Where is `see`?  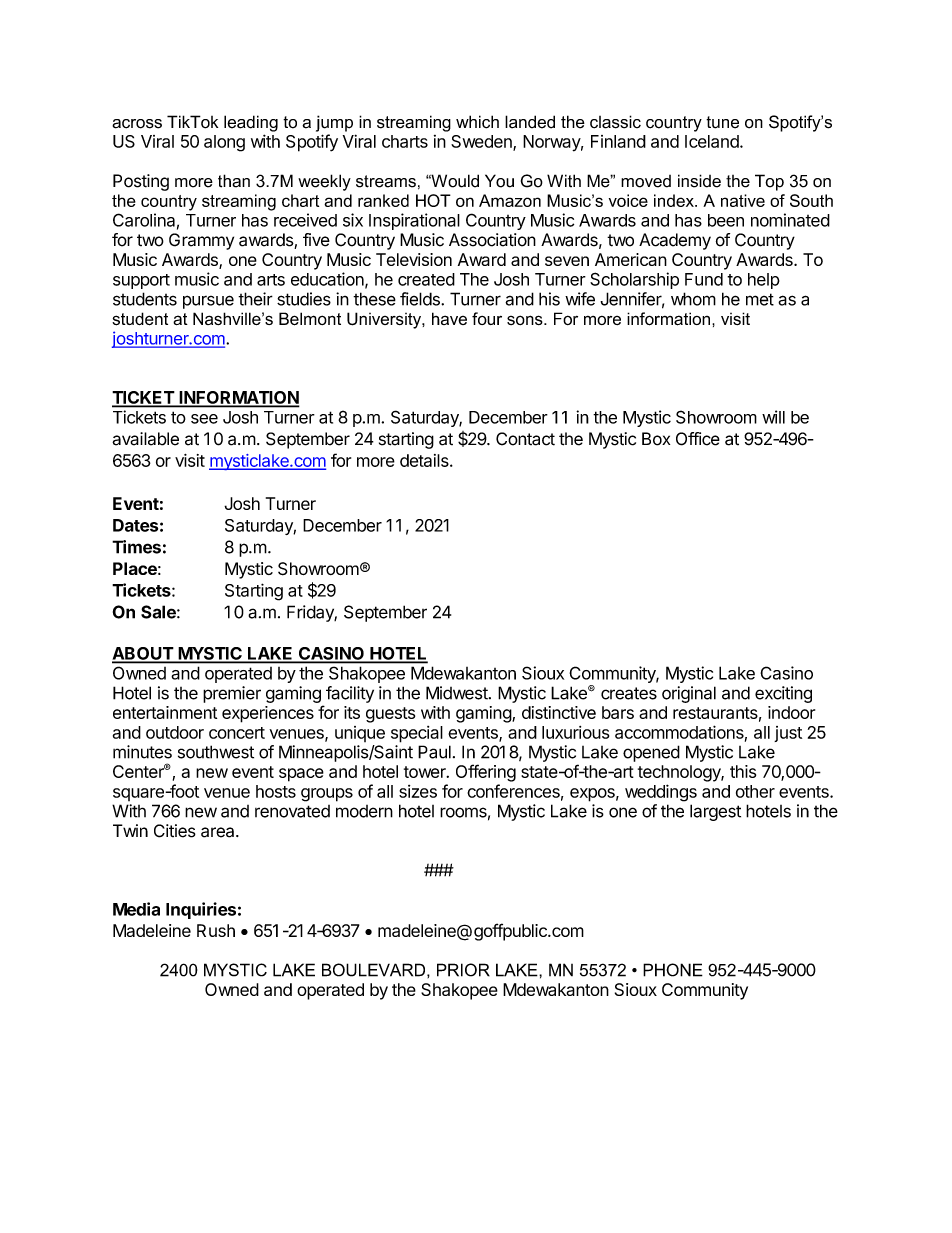
see is located at coordinates (204, 419).
